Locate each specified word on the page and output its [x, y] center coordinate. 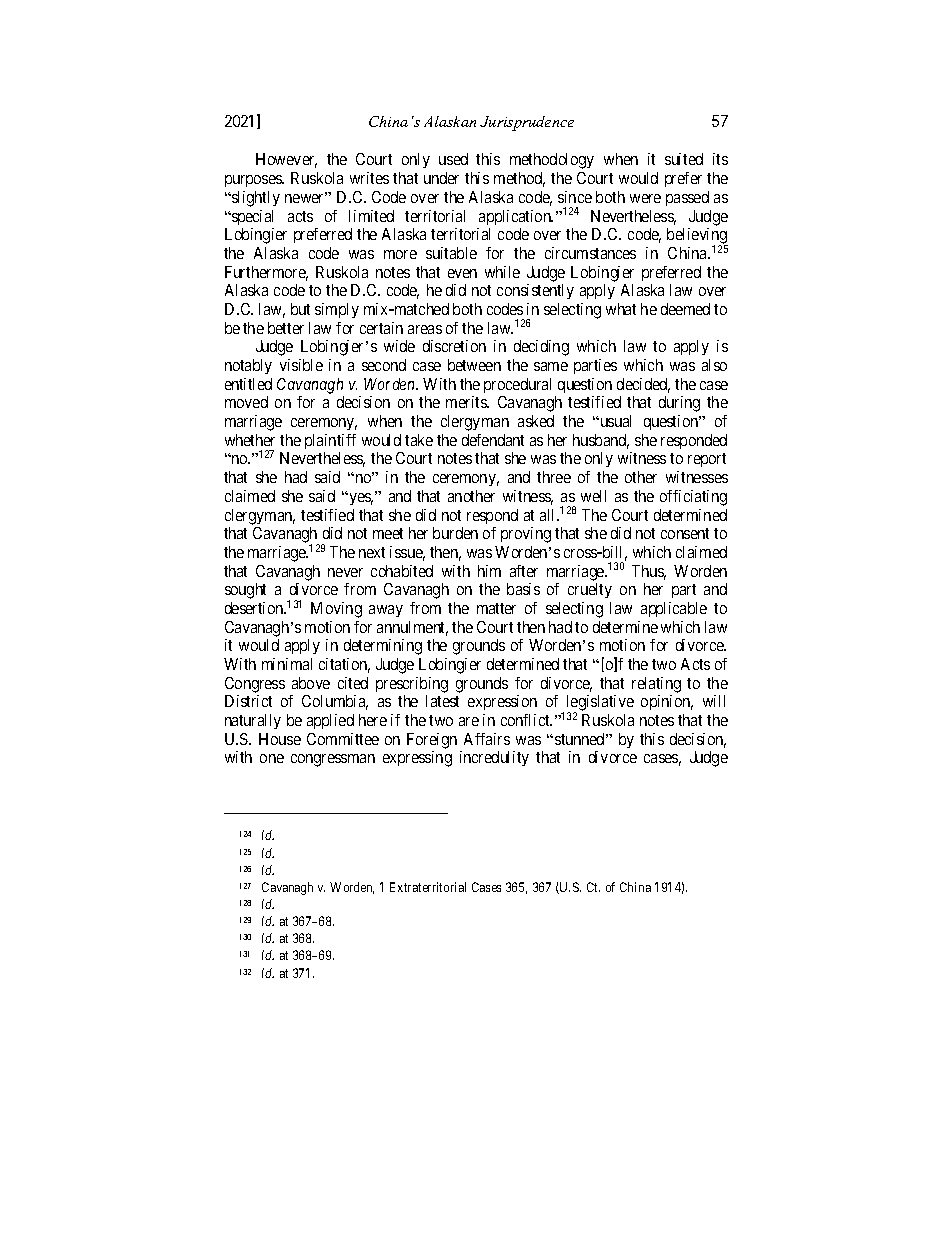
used [453, 159]
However [286, 160]
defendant [493, 440]
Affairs [487, 739]
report [707, 460]
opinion [667, 702]
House [280, 739]
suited [684, 159]
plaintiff [330, 441]
